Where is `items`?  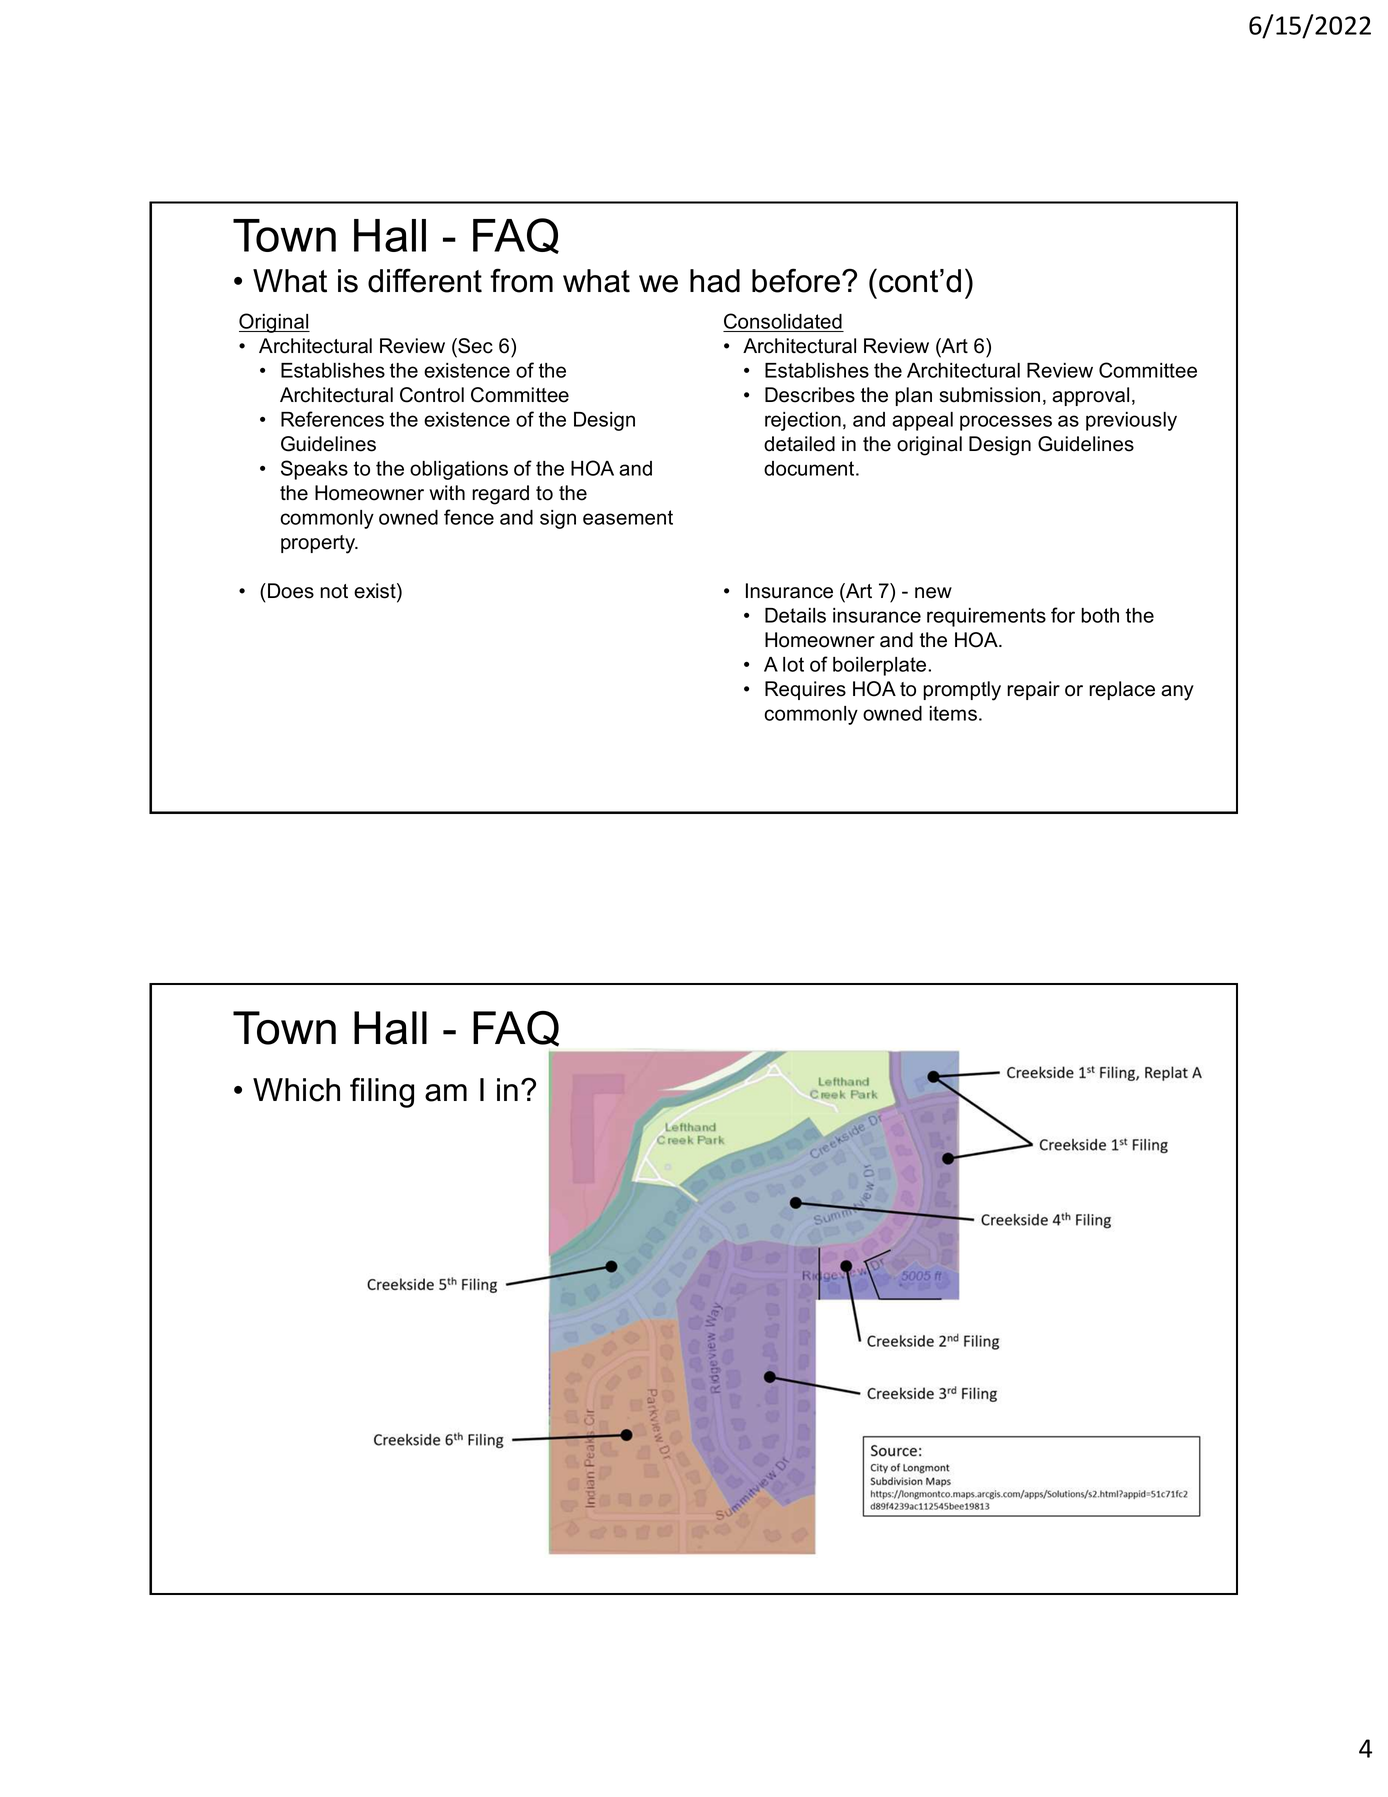
items is located at coordinates (953, 713).
